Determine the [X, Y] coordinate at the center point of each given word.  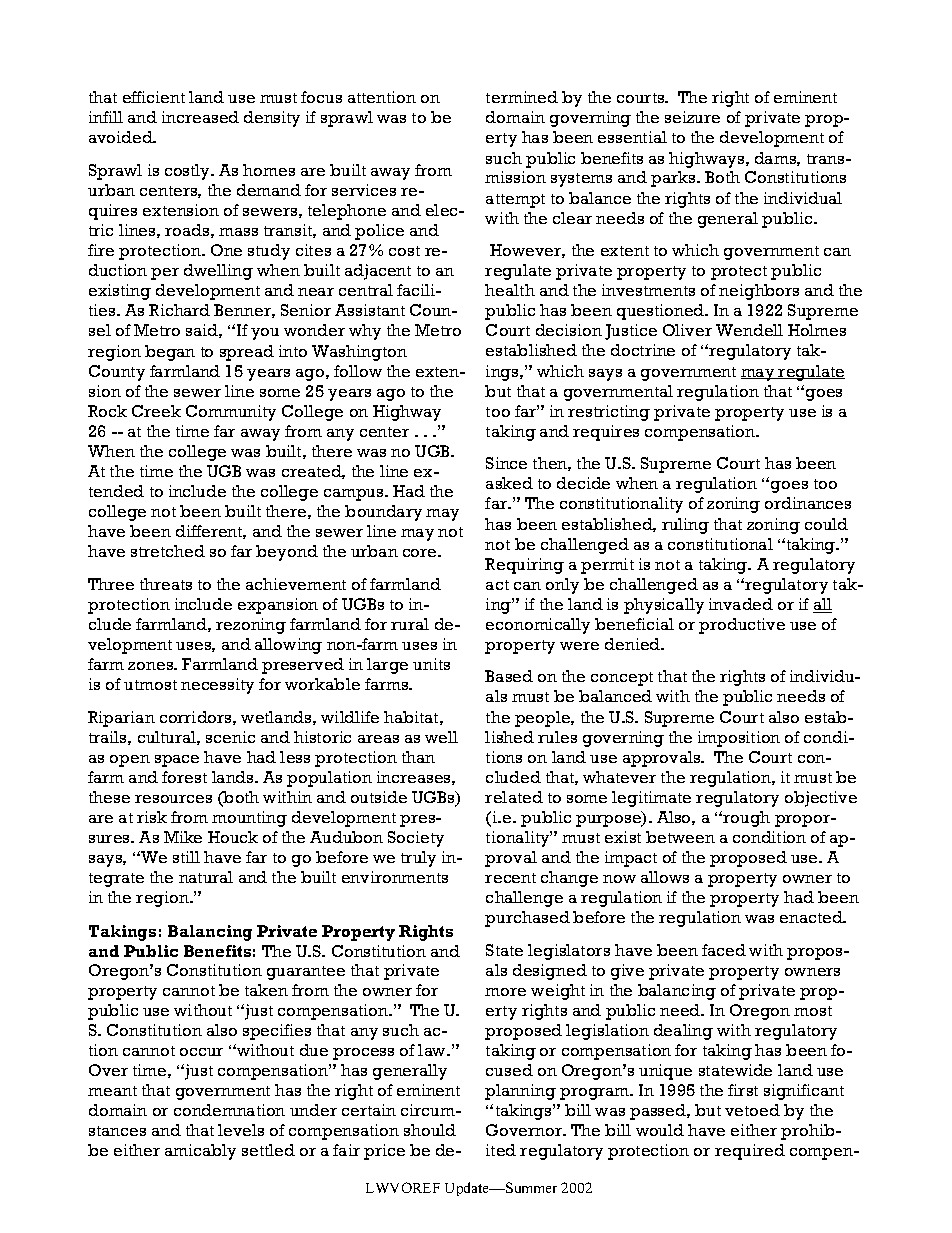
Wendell [749, 330]
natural [206, 877]
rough [746, 819]
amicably [200, 1152]
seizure [692, 117]
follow [358, 371]
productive [742, 626]
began [170, 353]
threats [166, 584]
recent [510, 878]
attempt [515, 201]
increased [200, 117]
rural [410, 624]
